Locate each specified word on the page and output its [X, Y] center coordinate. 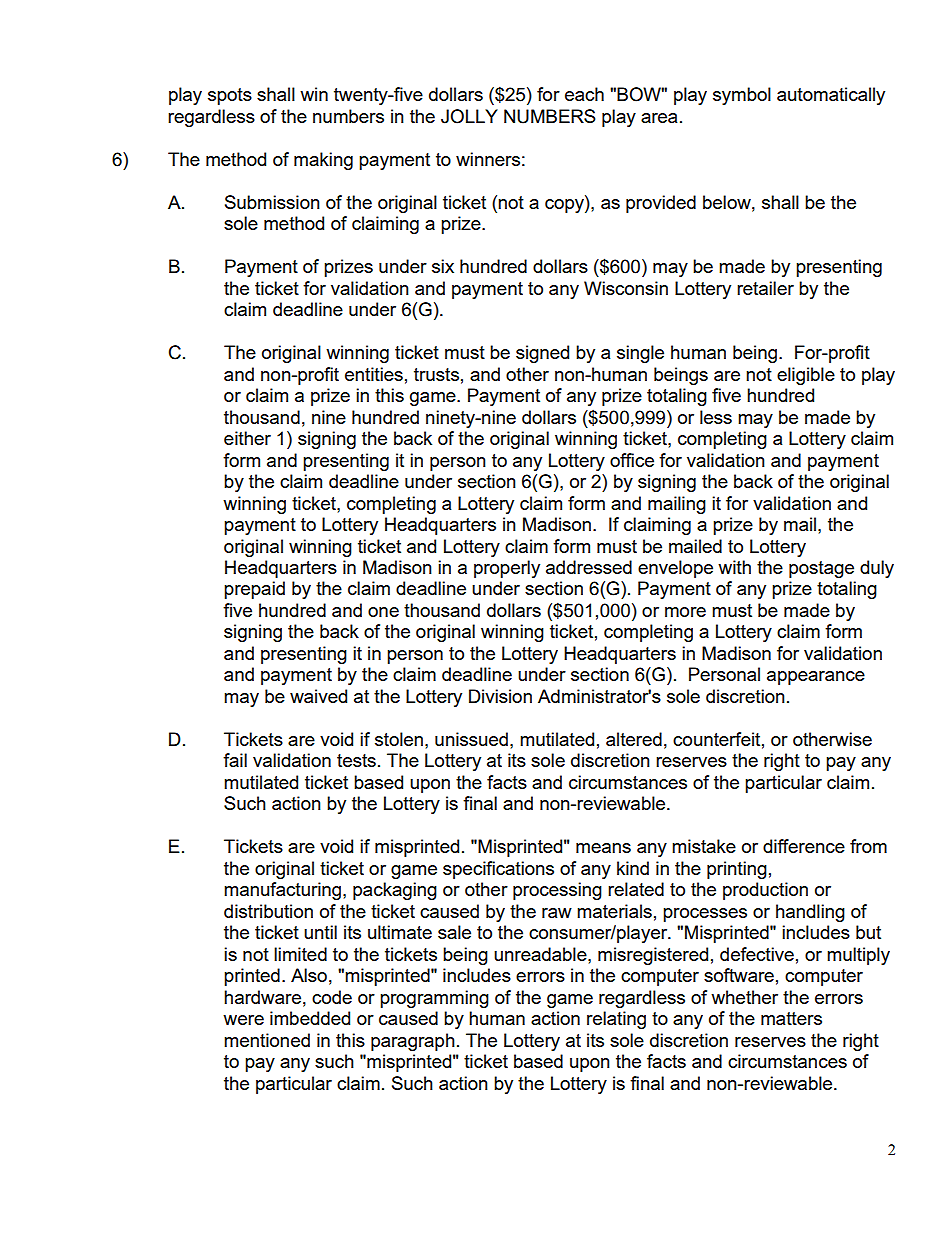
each [584, 94]
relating [616, 1020]
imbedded [310, 1018]
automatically [831, 96]
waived [318, 696]
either [247, 438]
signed [542, 354]
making [323, 161]
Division [500, 696]
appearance [816, 678]
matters [791, 1018]
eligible [806, 376]
